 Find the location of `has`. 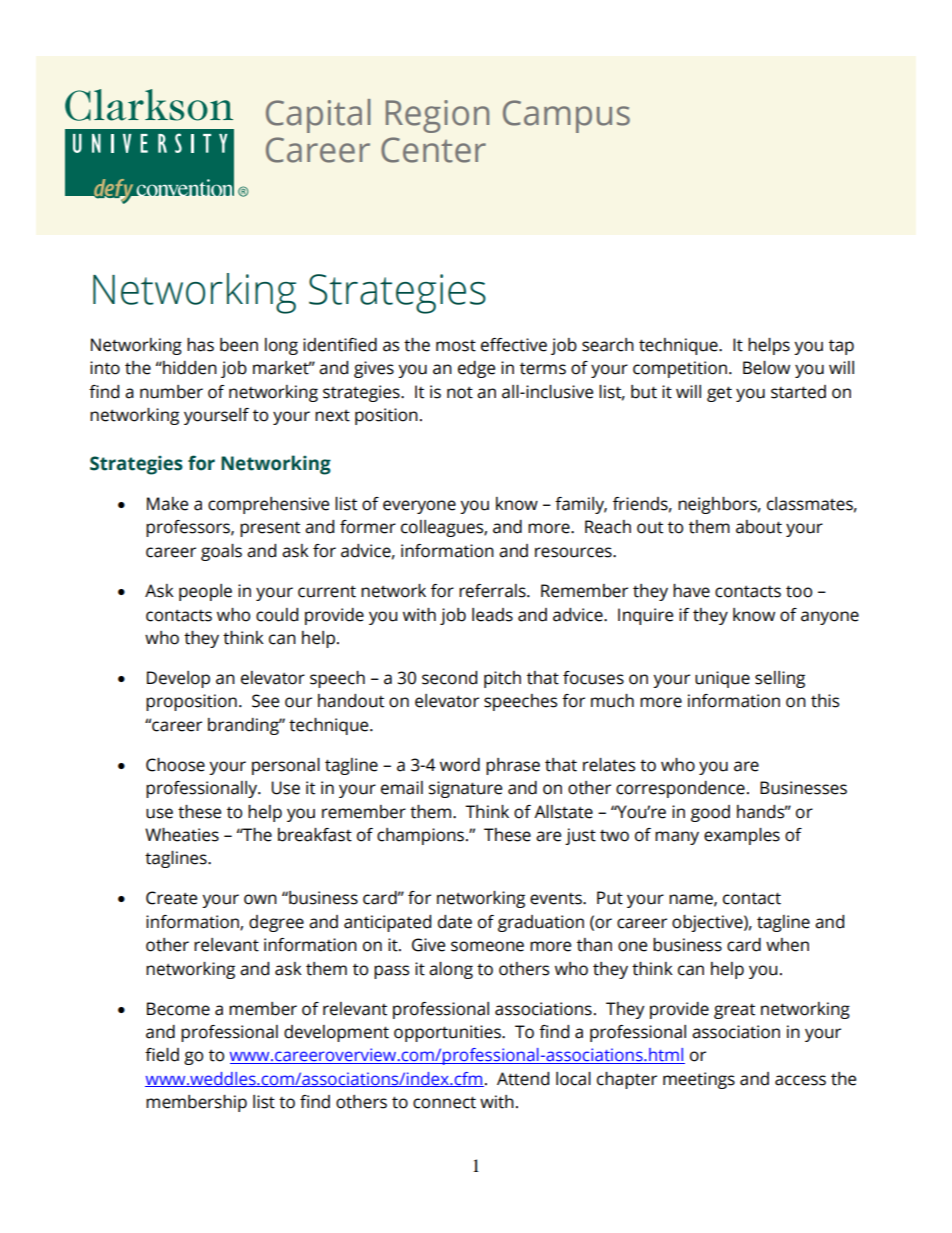

has is located at coordinates (200, 345).
